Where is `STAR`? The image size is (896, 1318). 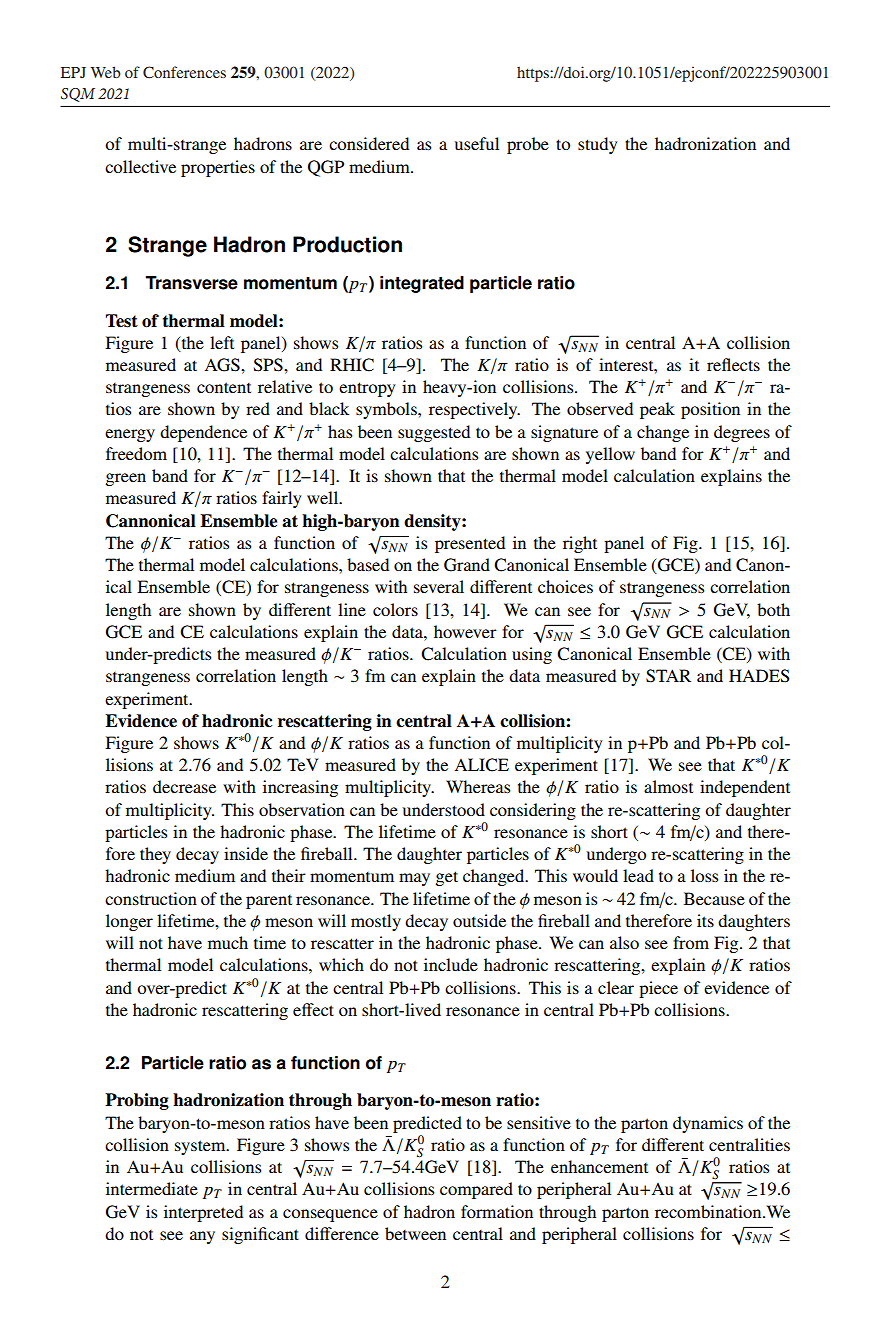
STAR is located at coordinates (668, 676).
